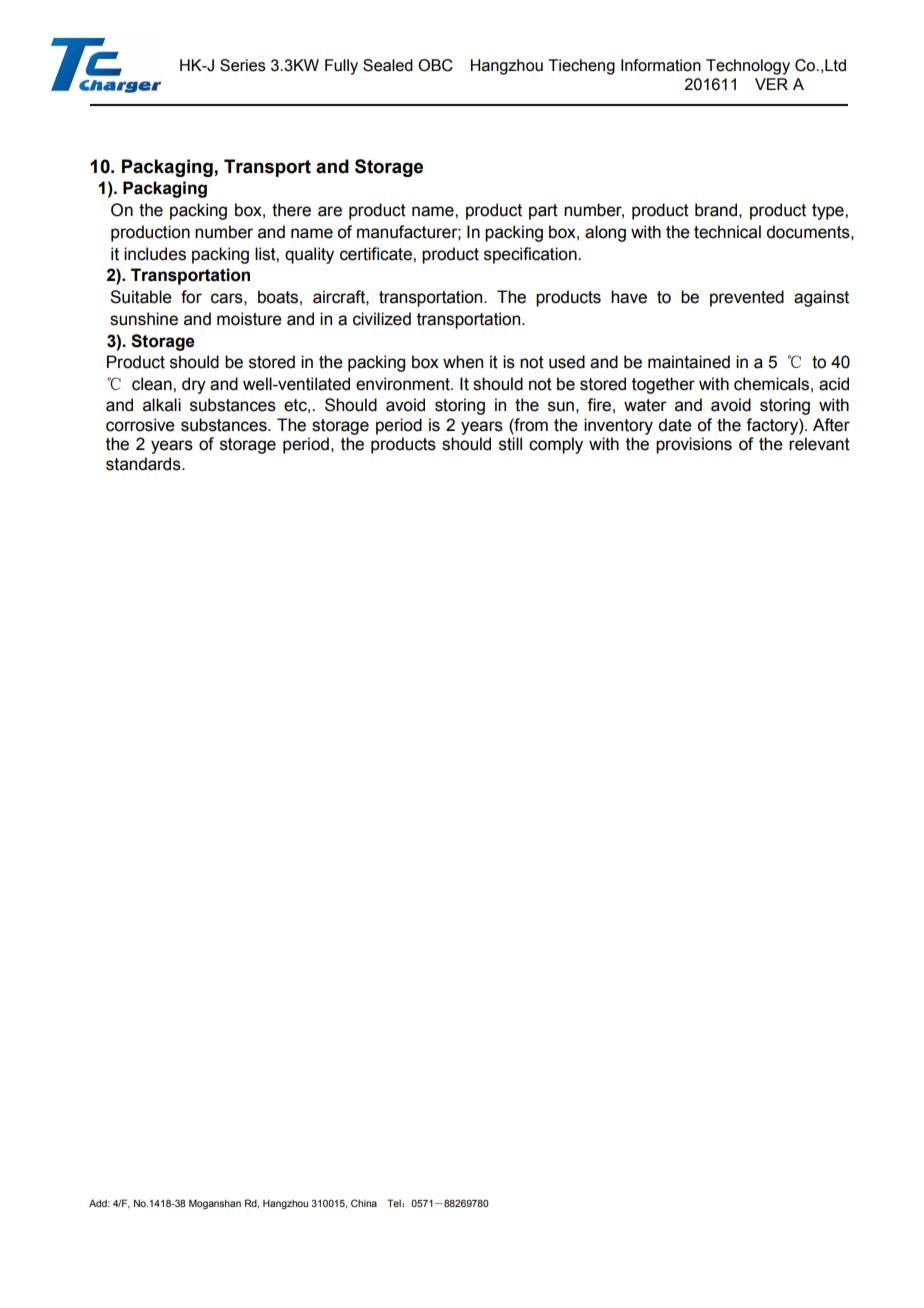  I want to click on Series, so click(243, 65).
